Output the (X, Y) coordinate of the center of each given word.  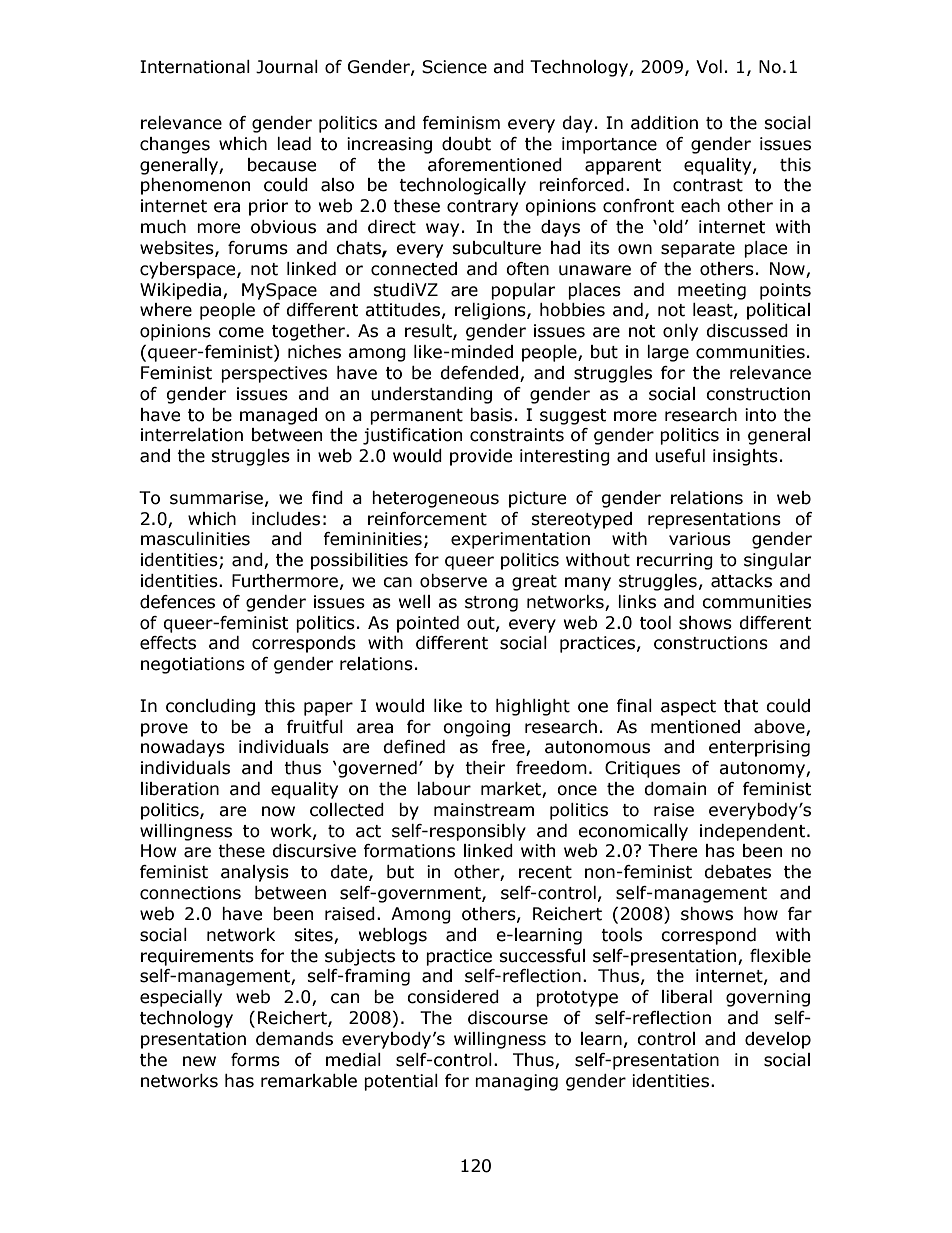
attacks (741, 581)
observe (453, 581)
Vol (709, 67)
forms (255, 1060)
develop (778, 1040)
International (195, 67)
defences (177, 602)
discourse (508, 1018)
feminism (461, 123)
